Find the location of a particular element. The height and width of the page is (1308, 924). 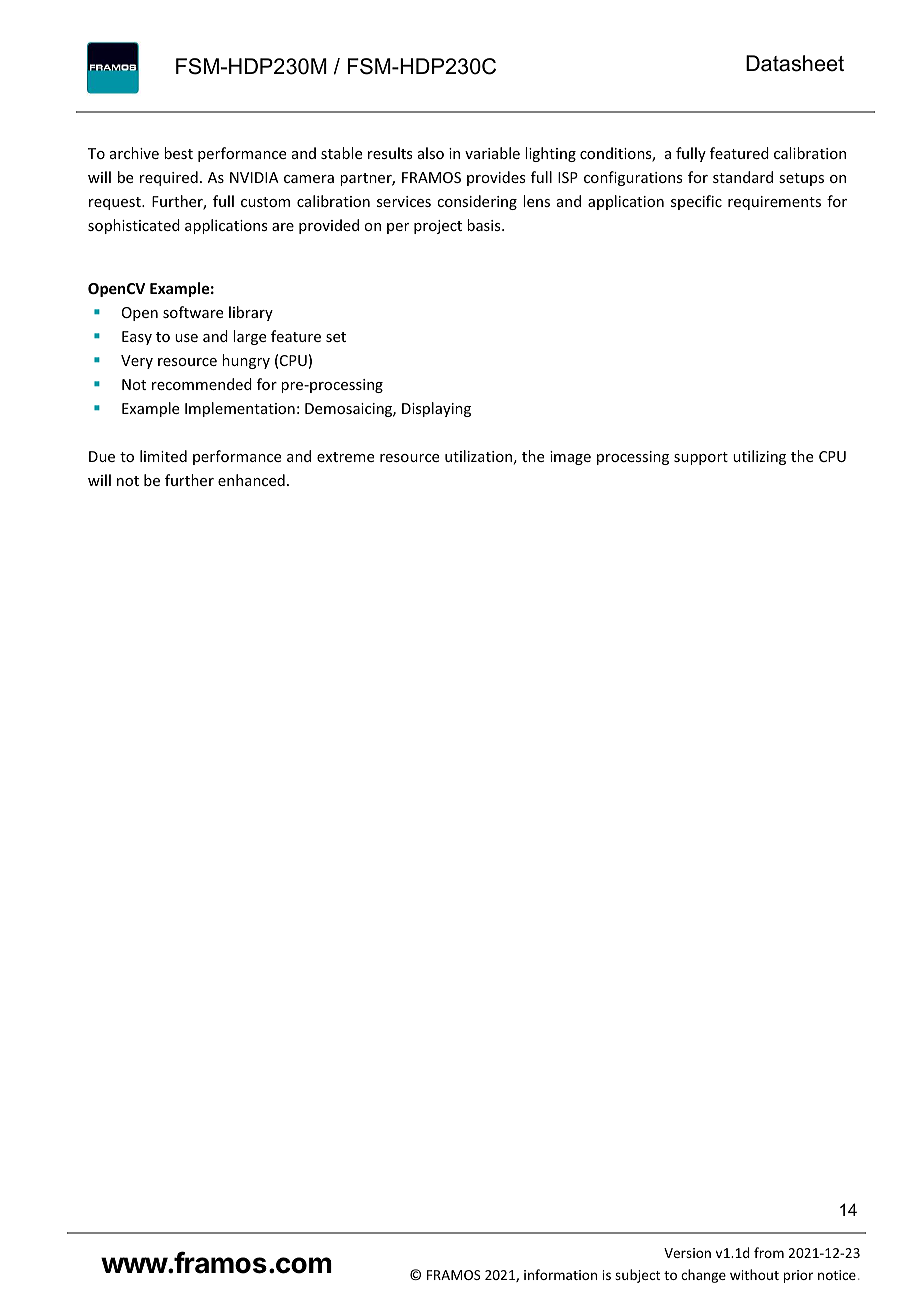

Datasheet is located at coordinates (795, 63).
